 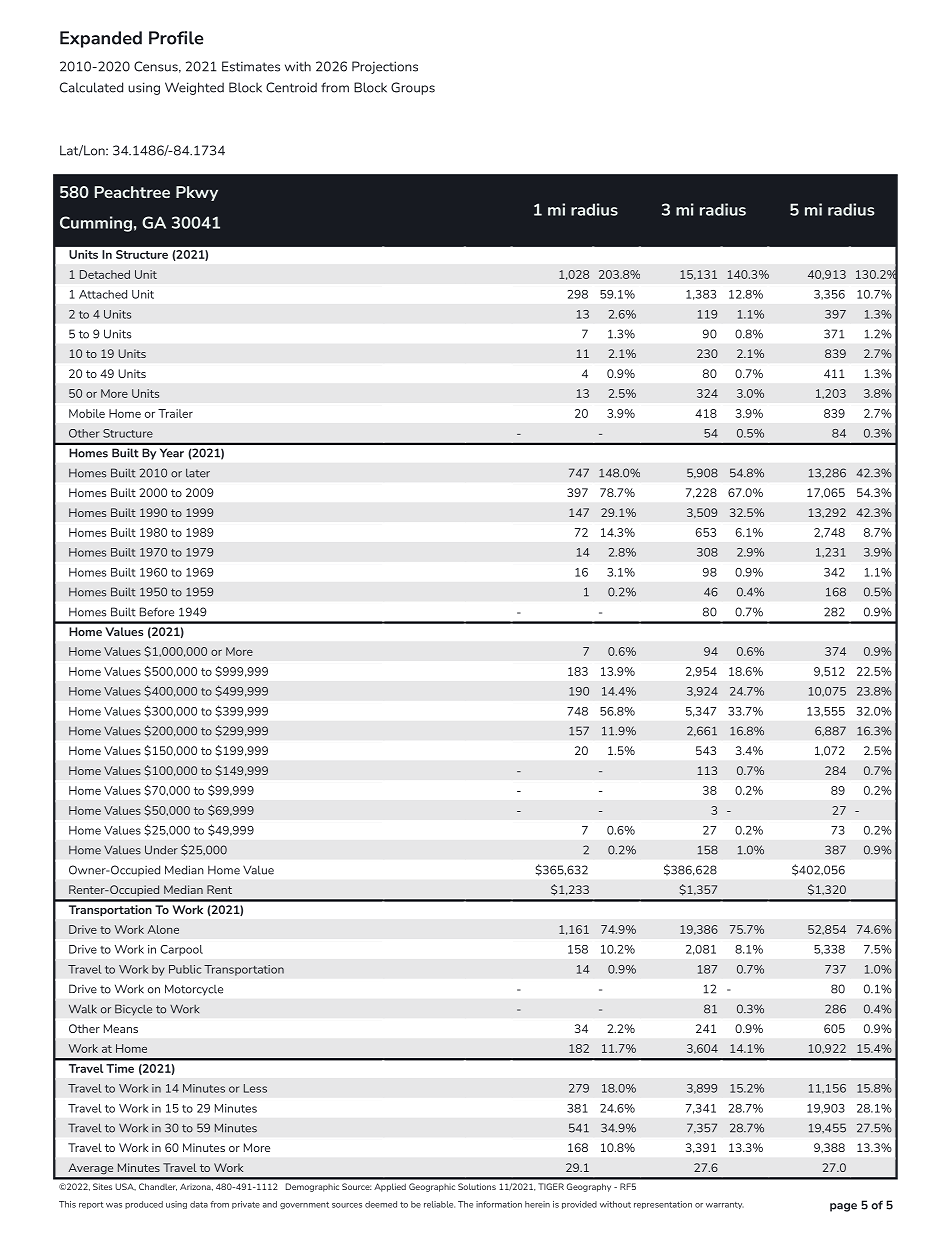 What do you see at coordinates (385, 67) in the screenshot?
I see `Projections` at bounding box center [385, 67].
